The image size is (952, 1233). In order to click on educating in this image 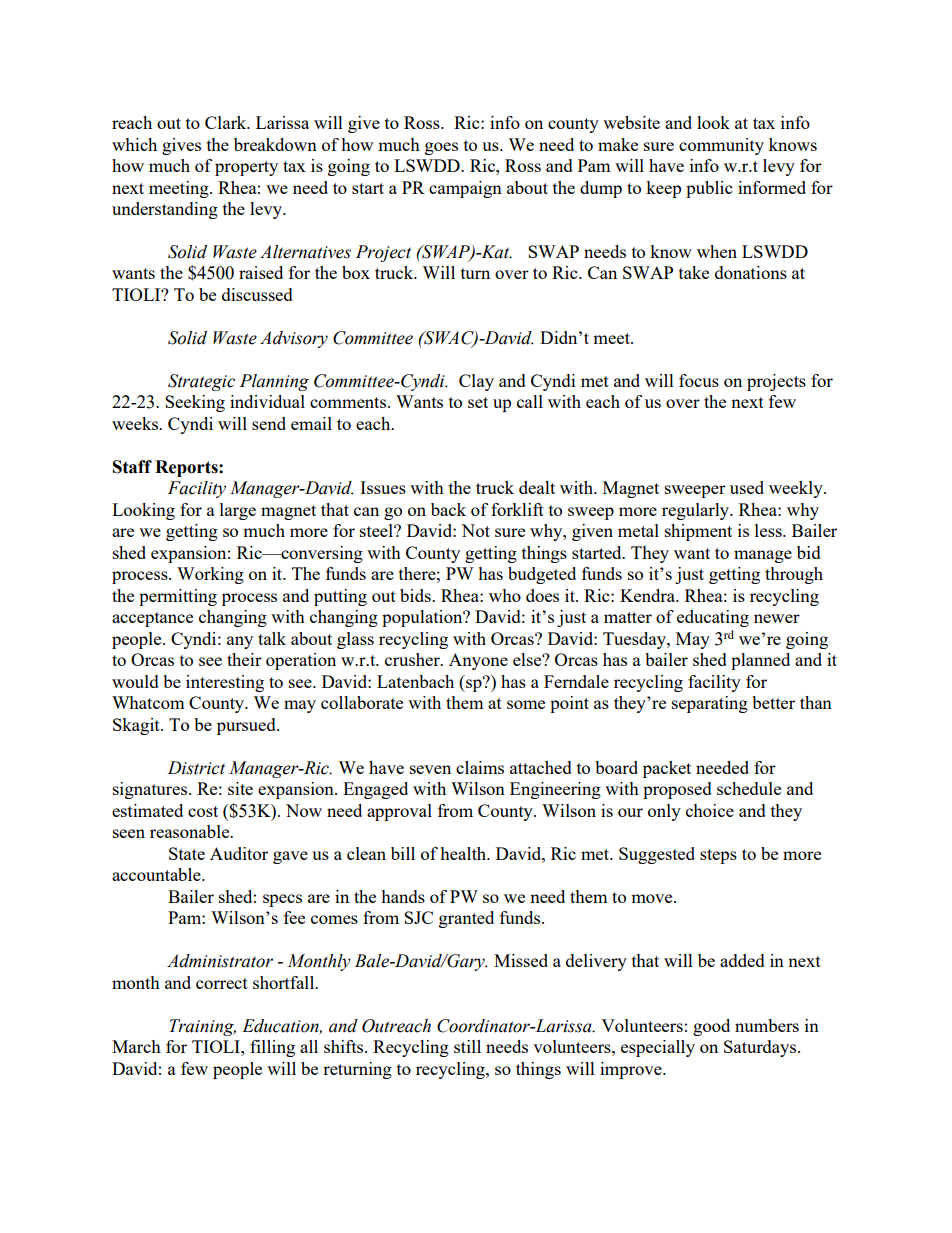, I will do `click(713, 618)`.
